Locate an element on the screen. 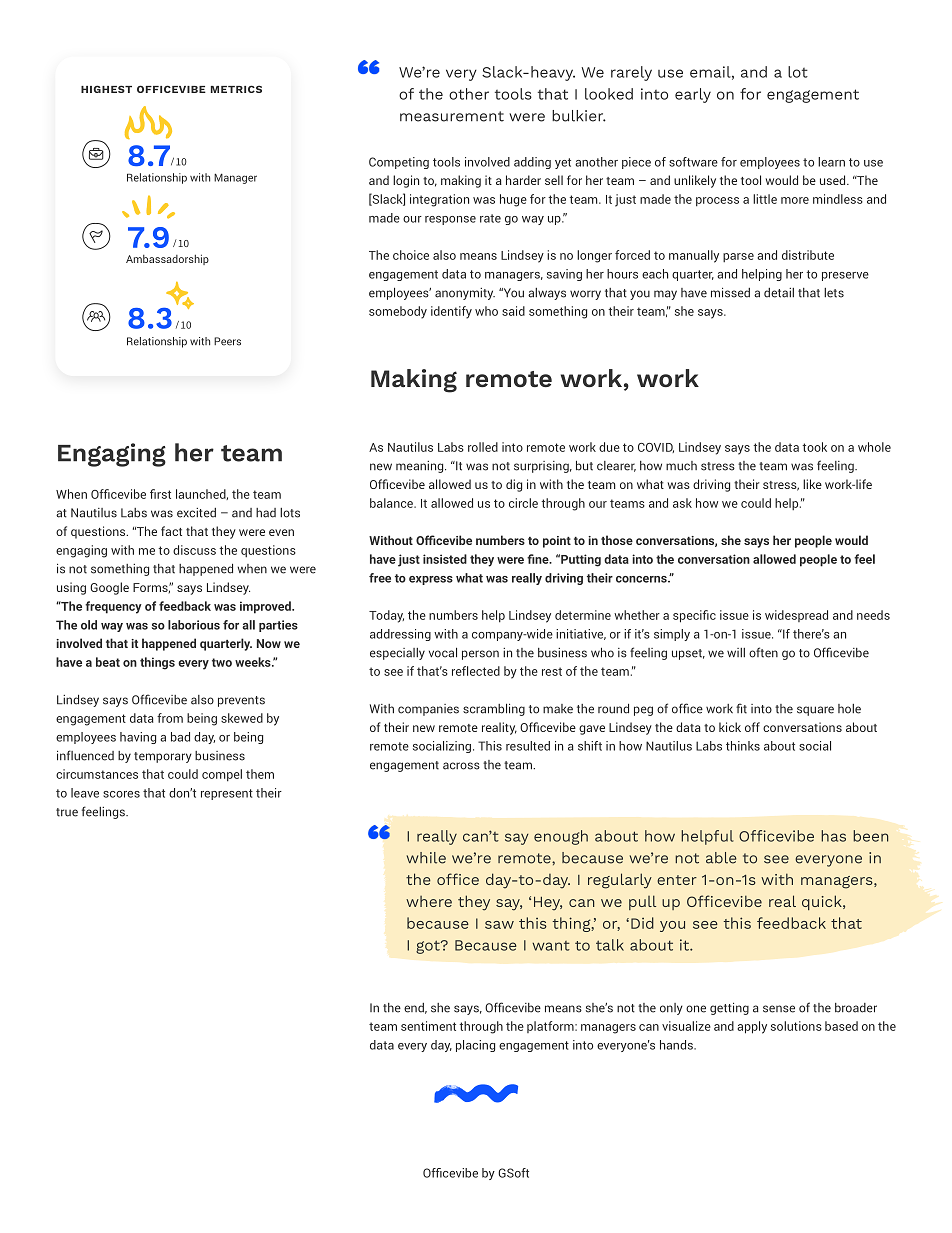 The width and height of the screenshot is (952, 1233). from is located at coordinates (170, 718).
